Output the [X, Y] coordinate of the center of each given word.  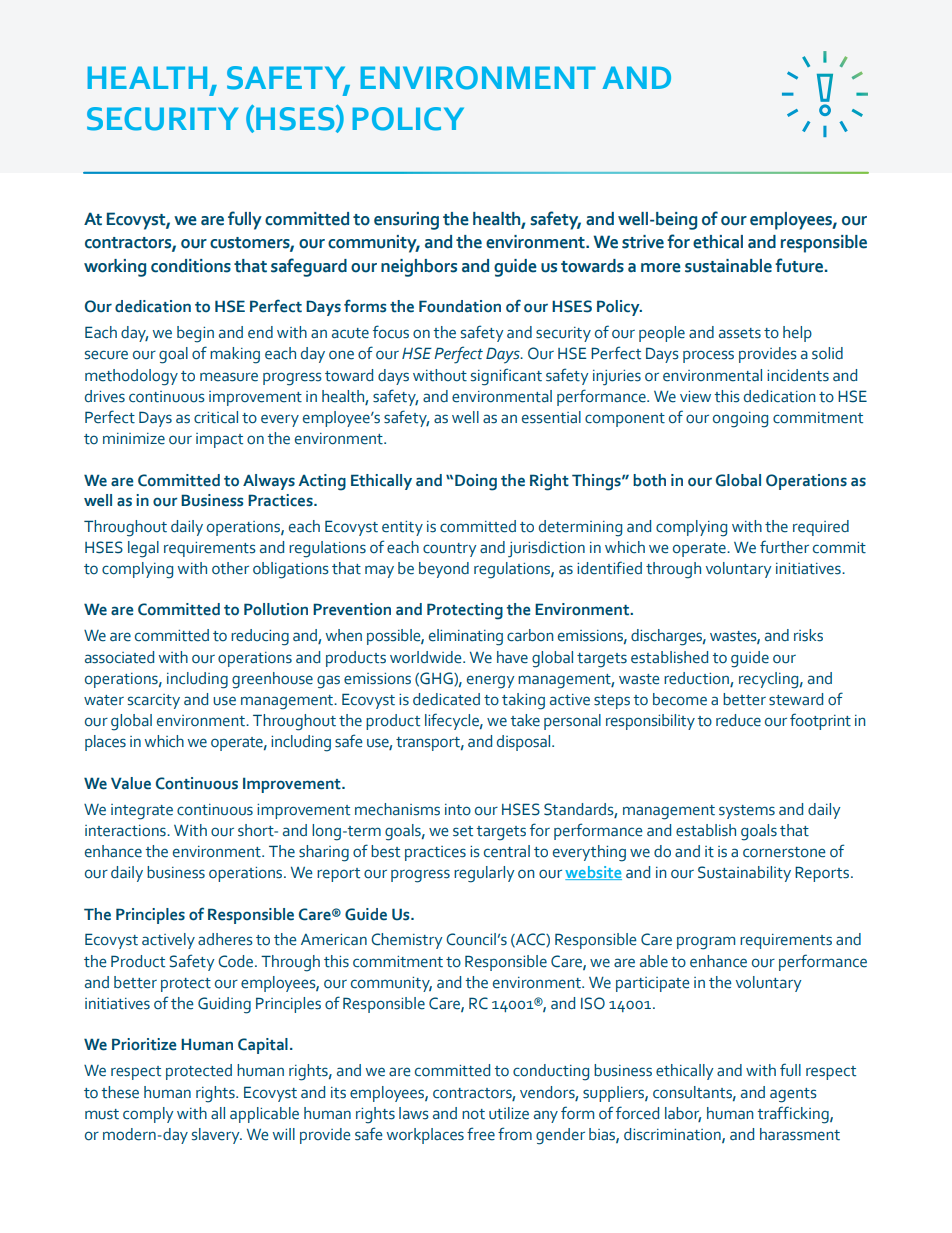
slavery [217, 1136]
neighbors [419, 268]
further [784, 547]
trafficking [794, 1115]
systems [747, 812]
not [473, 1114]
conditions [191, 266]
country [450, 550]
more [661, 268]
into [458, 810]
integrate [142, 812]
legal [143, 549]
